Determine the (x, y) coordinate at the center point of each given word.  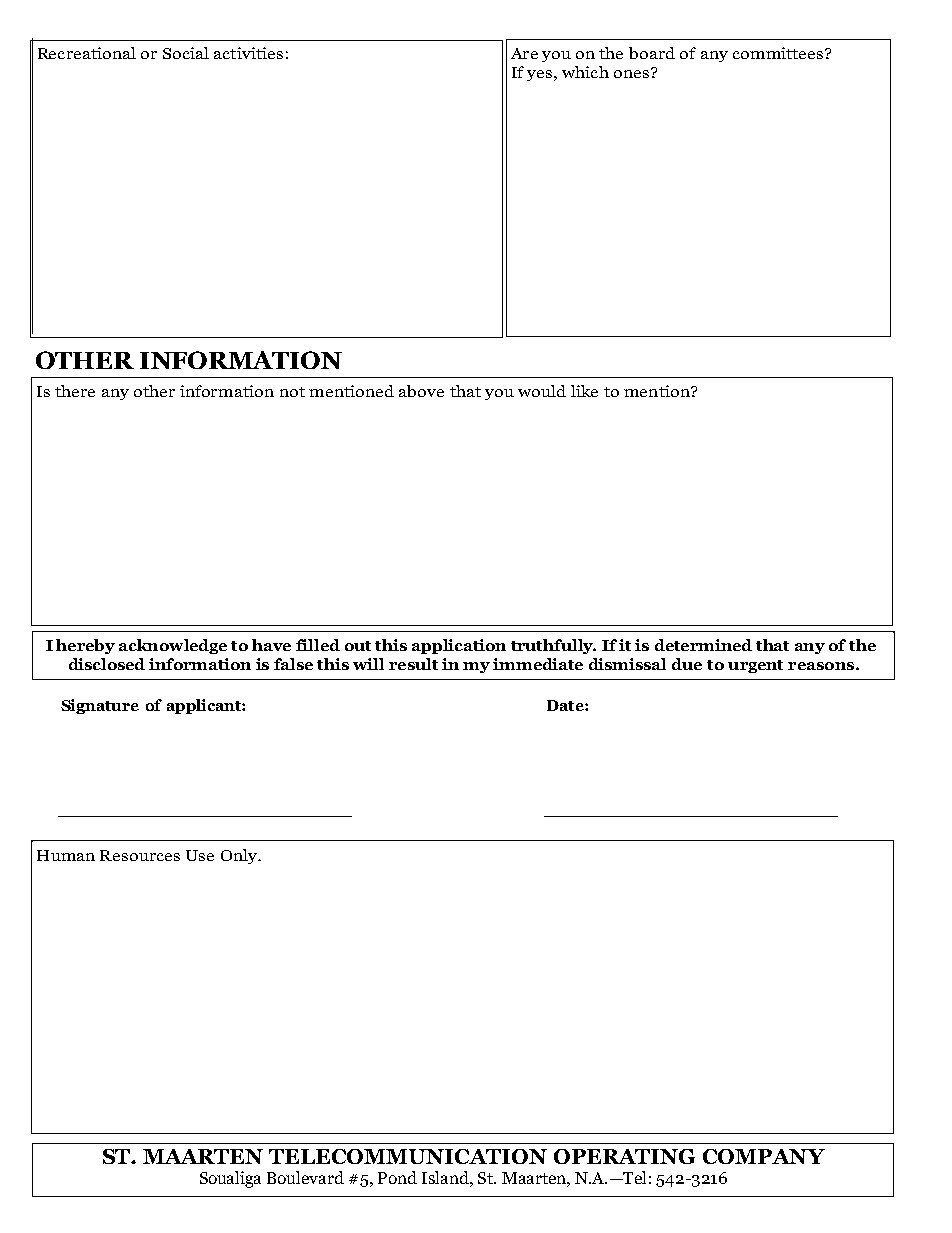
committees (779, 53)
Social (186, 53)
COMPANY (764, 1156)
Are (524, 53)
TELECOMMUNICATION (408, 1156)
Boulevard (305, 1177)
